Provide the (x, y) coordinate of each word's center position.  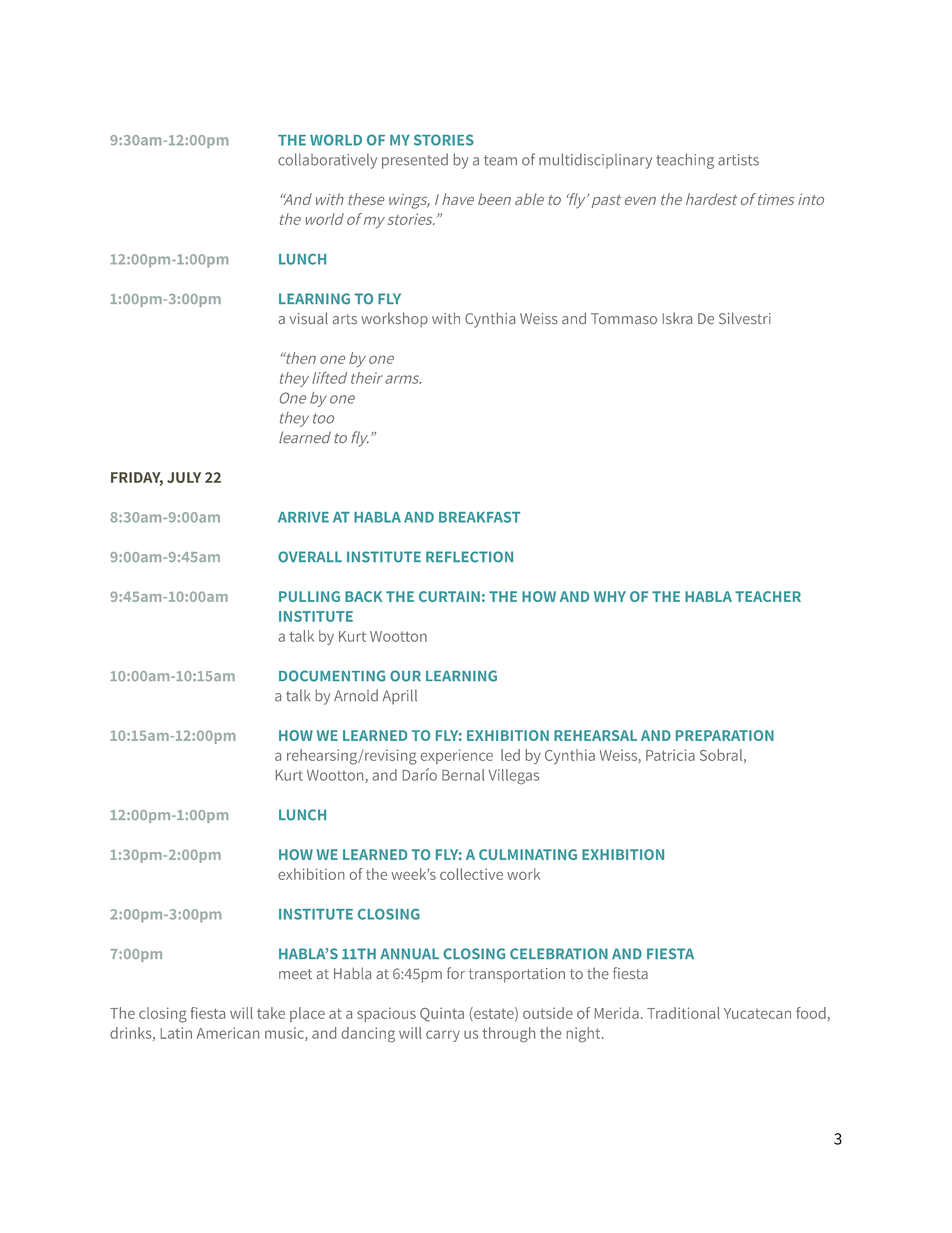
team (500, 160)
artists (738, 160)
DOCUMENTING (332, 676)
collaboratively (327, 161)
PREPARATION (725, 735)
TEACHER (768, 596)
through (508, 1034)
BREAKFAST (479, 517)
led (510, 755)
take (271, 1013)
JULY (184, 477)
